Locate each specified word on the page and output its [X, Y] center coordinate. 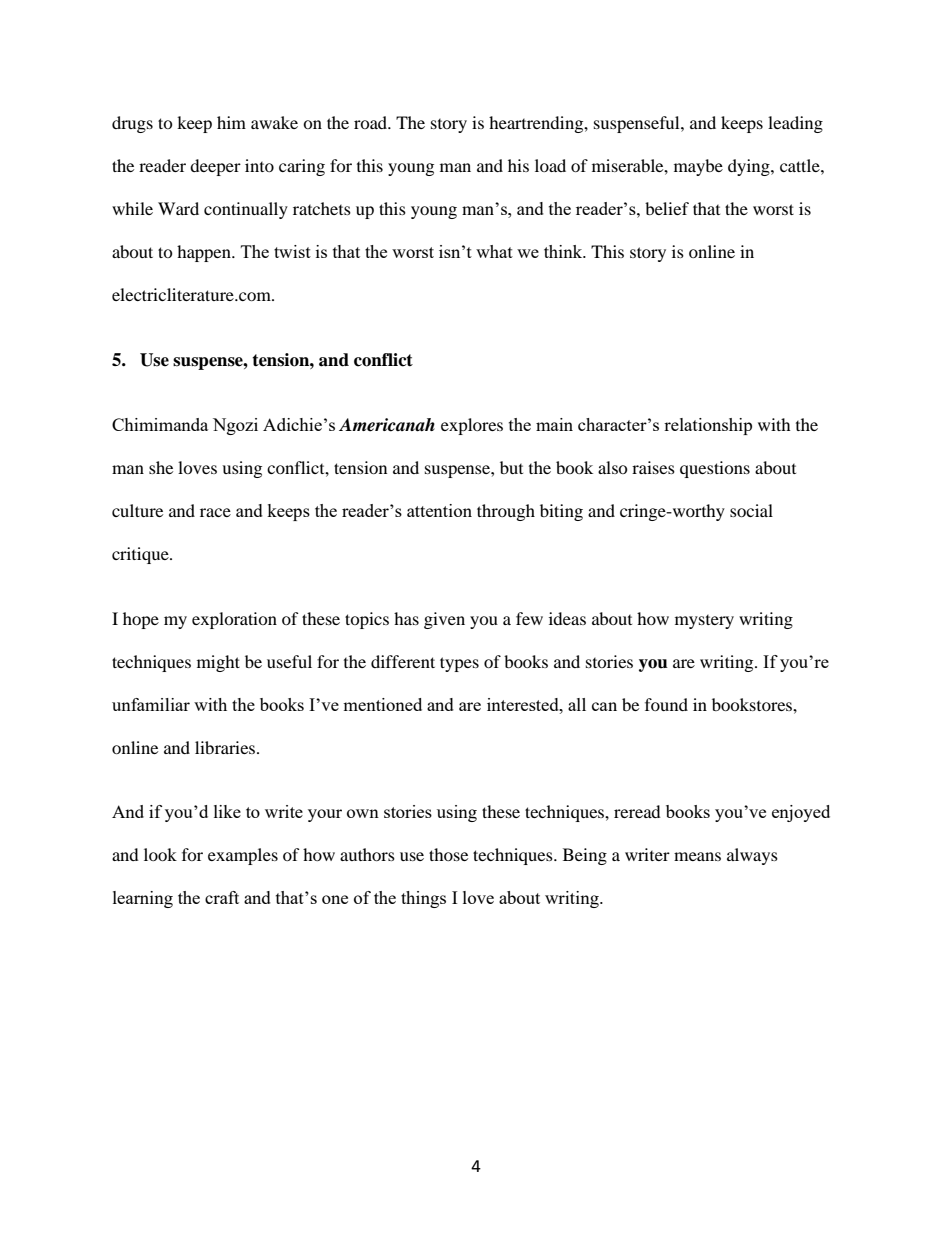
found [666, 704]
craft [222, 897]
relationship [708, 426]
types [459, 664]
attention [439, 510]
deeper [215, 167]
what [494, 251]
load [550, 165]
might [218, 663]
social [751, 510]
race [215, 512]
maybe [698, 167]
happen [205, 253]
